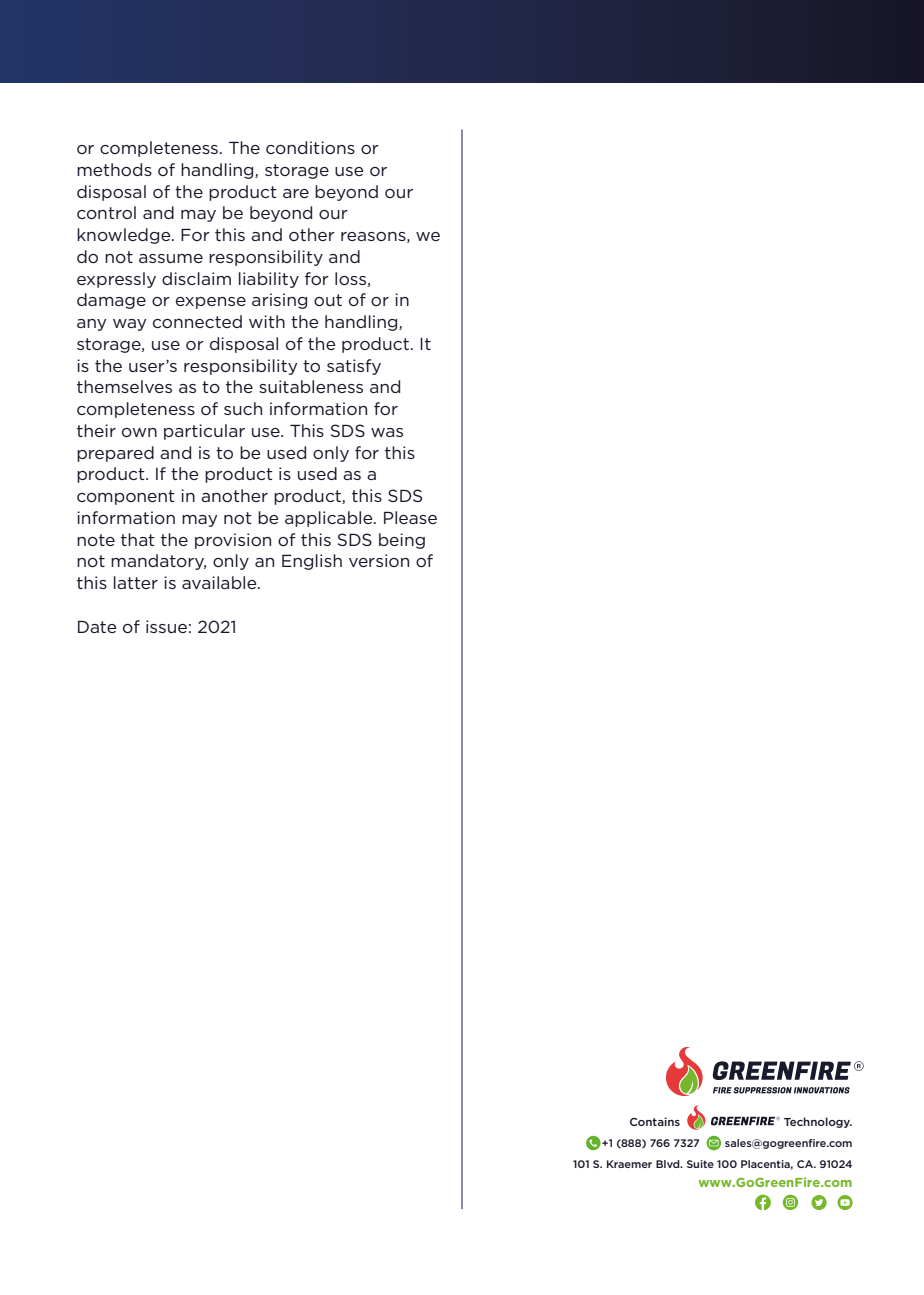  What do you see at coordinates (629, 1164) in the page?
I see `Kraemer` at bounding box center [629, 1164].
